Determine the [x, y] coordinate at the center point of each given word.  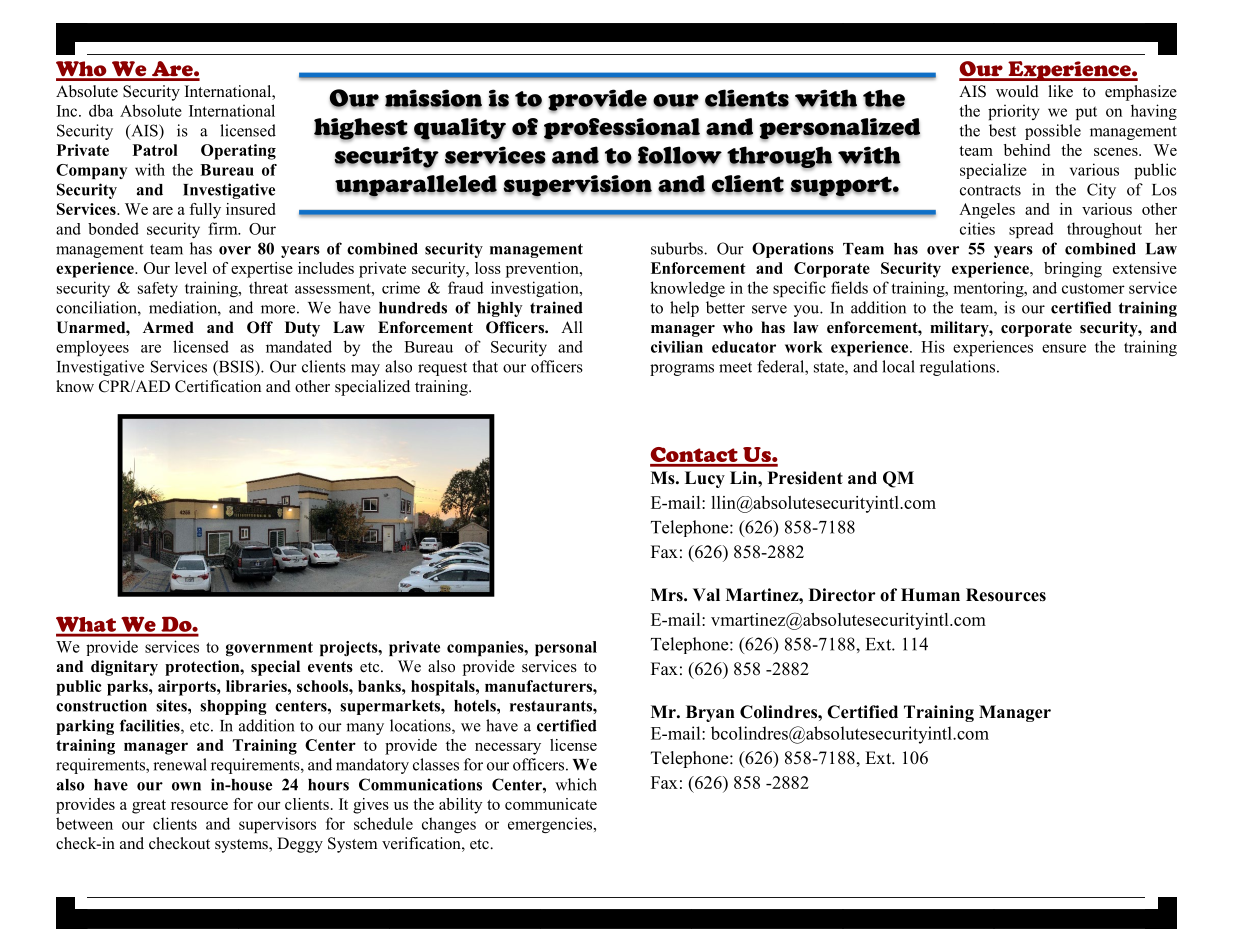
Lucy [705, 479]
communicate [551, 804]
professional [622, 129]
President [805, 478]
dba [101, 110]
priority [1014, 112]
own [186, 786]
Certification [218, 386]
